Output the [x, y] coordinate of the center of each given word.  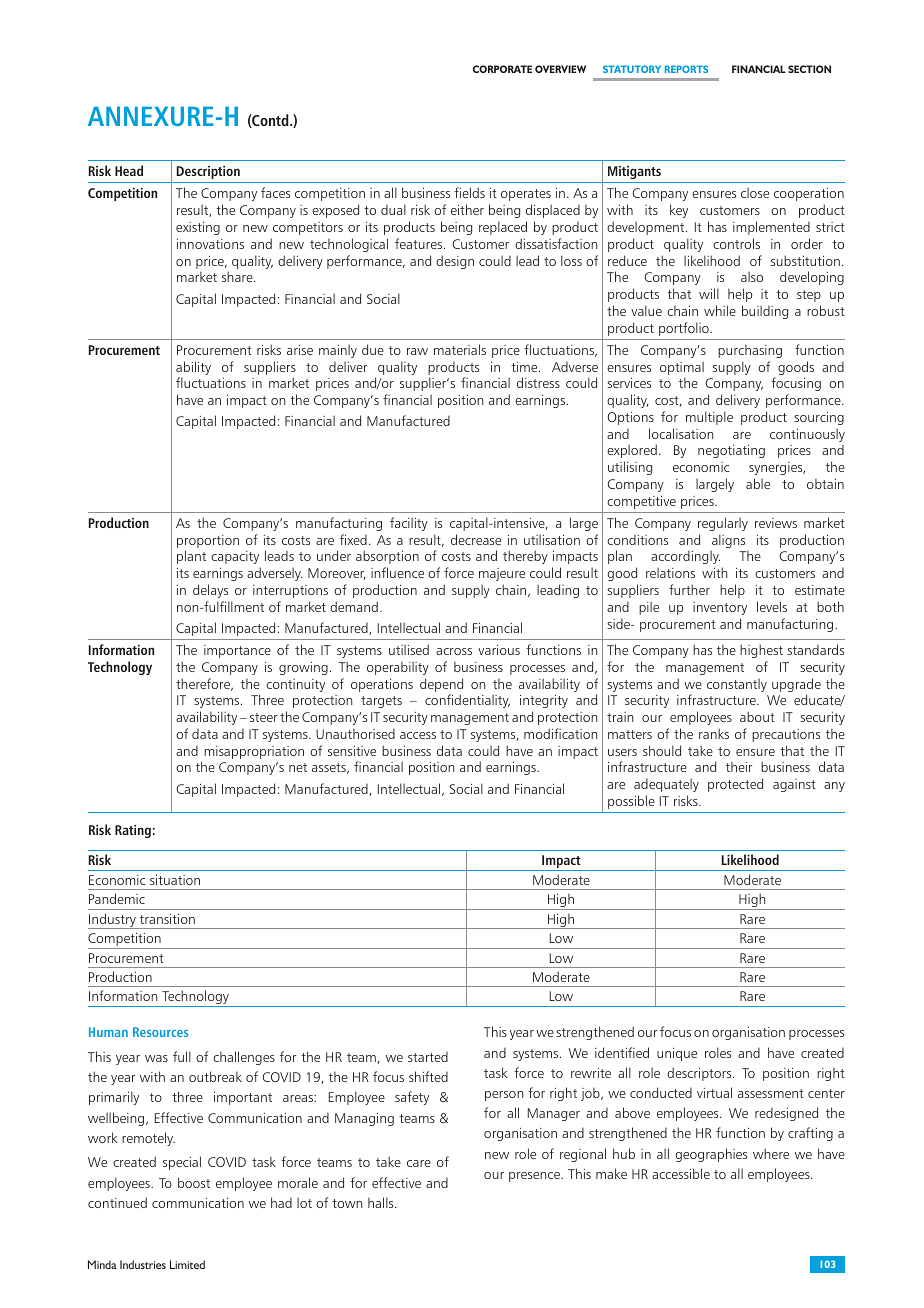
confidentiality [467, 701]
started [428, 1057]
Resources [160, 1032]
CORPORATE [502, 69]
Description [208, 172]
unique [677, 1054]
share [238, 276]
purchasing [750, 351]
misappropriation [254, 752]
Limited [187, 1264]
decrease [476, 539]
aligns [728, 542]
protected [735, 785]
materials [460, 349]
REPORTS [686, 69]
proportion [208, 543]
